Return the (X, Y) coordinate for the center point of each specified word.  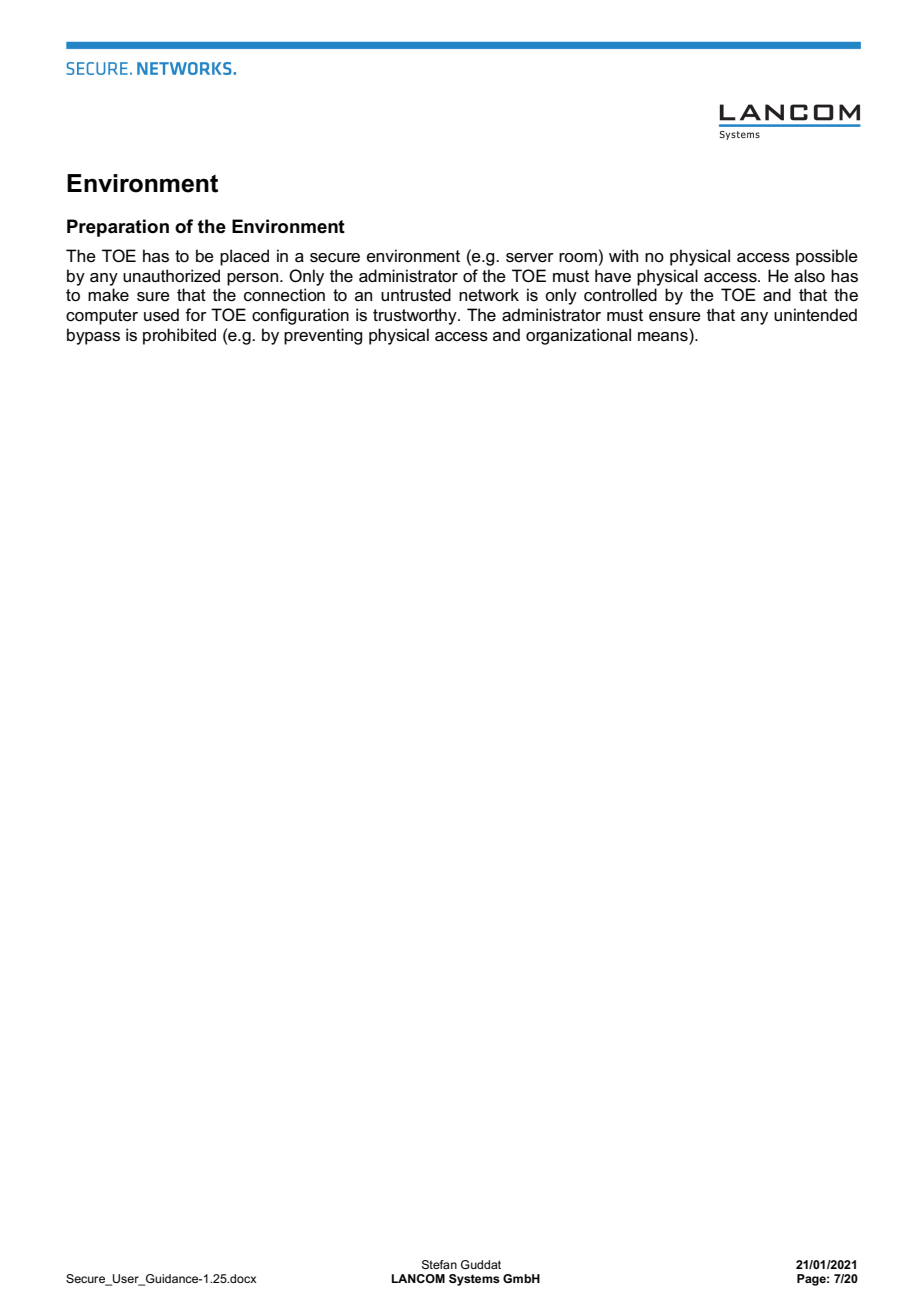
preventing (323, 336)
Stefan (439, 1264)
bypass (93, 336)
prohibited (179, 336)
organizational (578, 336)
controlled (620, 295)
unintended (815, 315)
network (489, 295)
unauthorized (171, 276)
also (809, 276)
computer (102, 317)
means (664, 335)
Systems (474, 1280)
